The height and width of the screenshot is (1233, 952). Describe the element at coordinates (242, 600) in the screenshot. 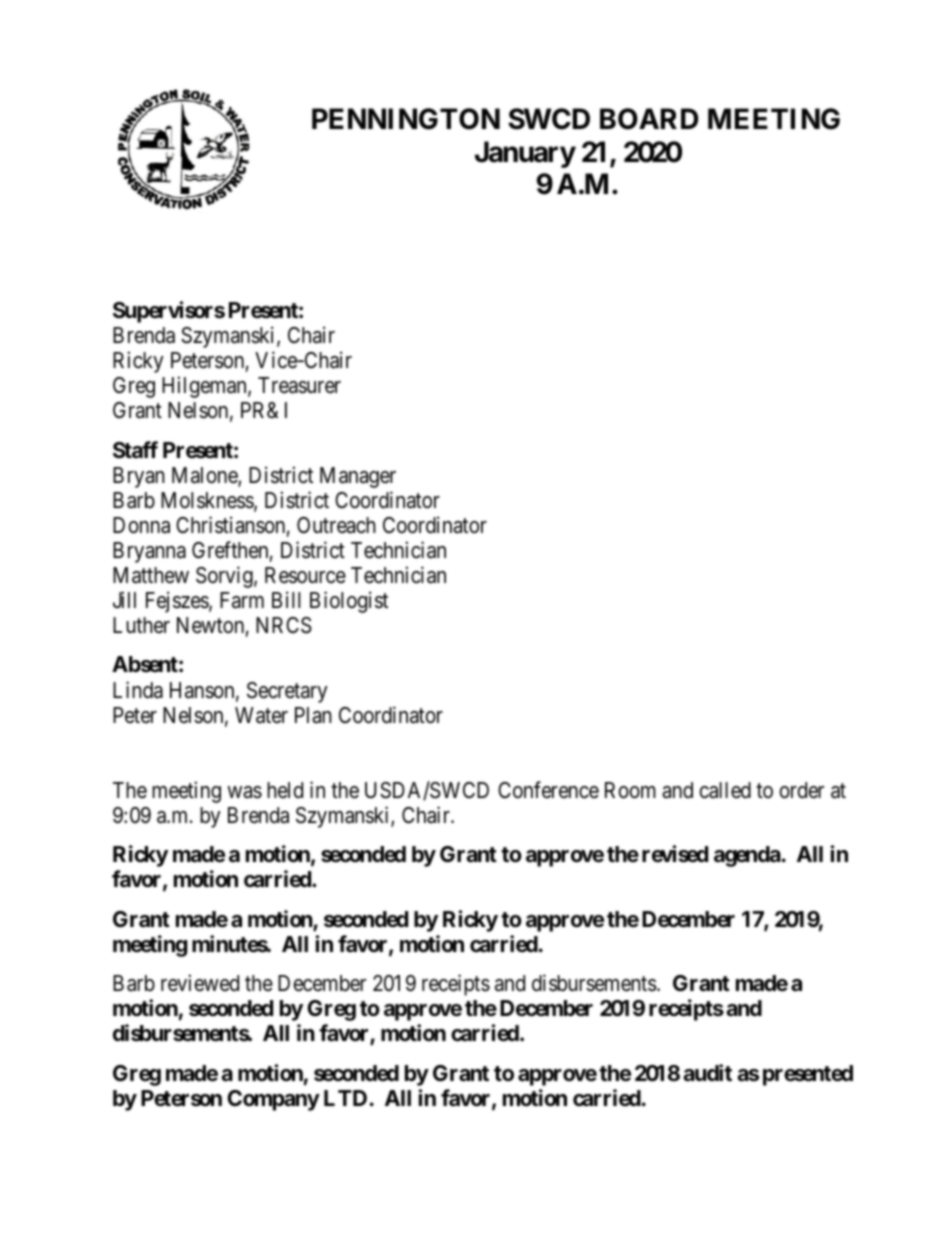

I see `Farm` at that location.
